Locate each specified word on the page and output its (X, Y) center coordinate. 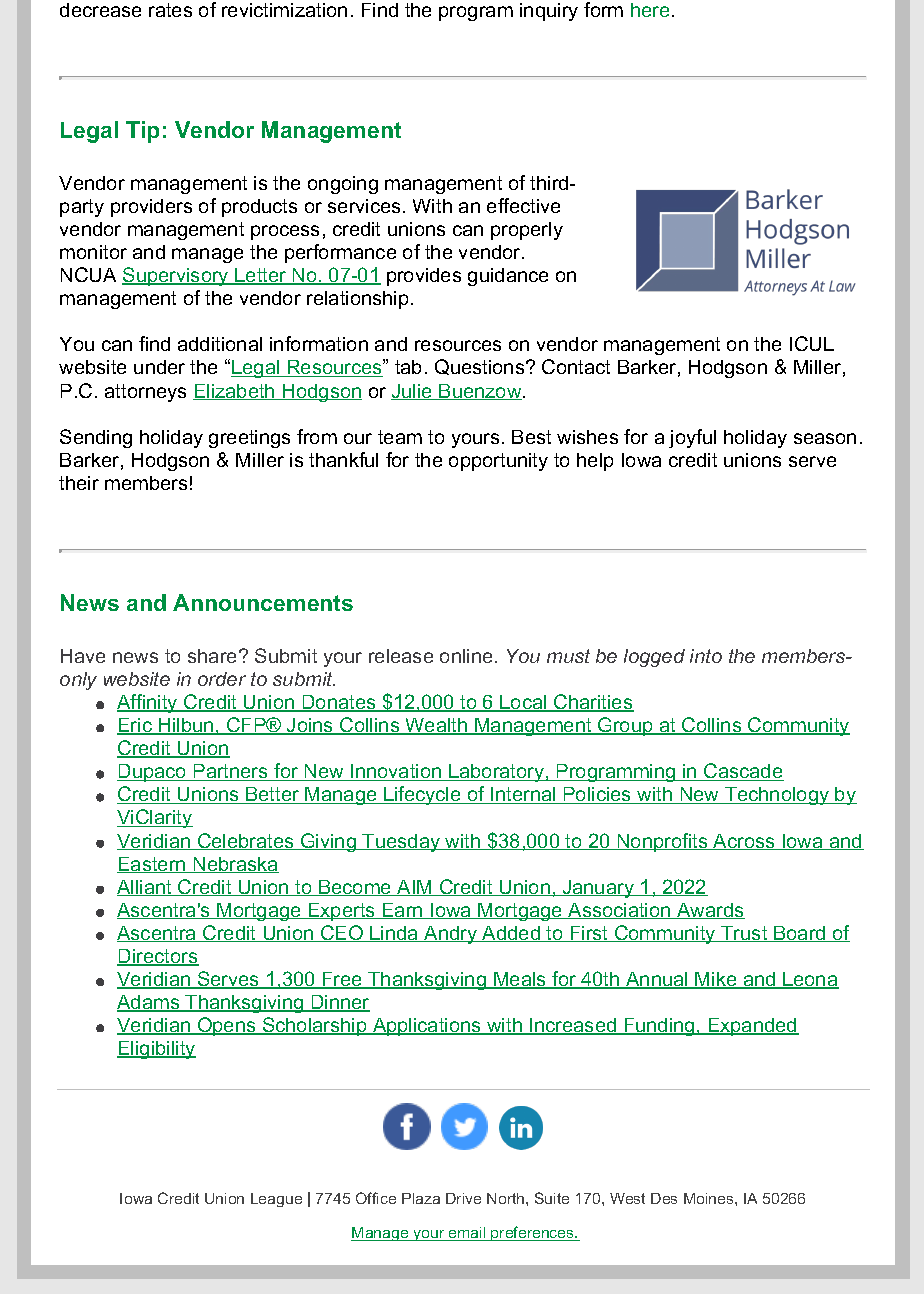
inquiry (549, 12)
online (466, 656)
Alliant (146, 888)
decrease (100, 10)
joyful (692, 438)
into (706, 656)
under (159, 367)
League (276, 1200)
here (650, 10)
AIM (415, 888)
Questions (481, 367)
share (214, 656)
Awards (710, 911)
